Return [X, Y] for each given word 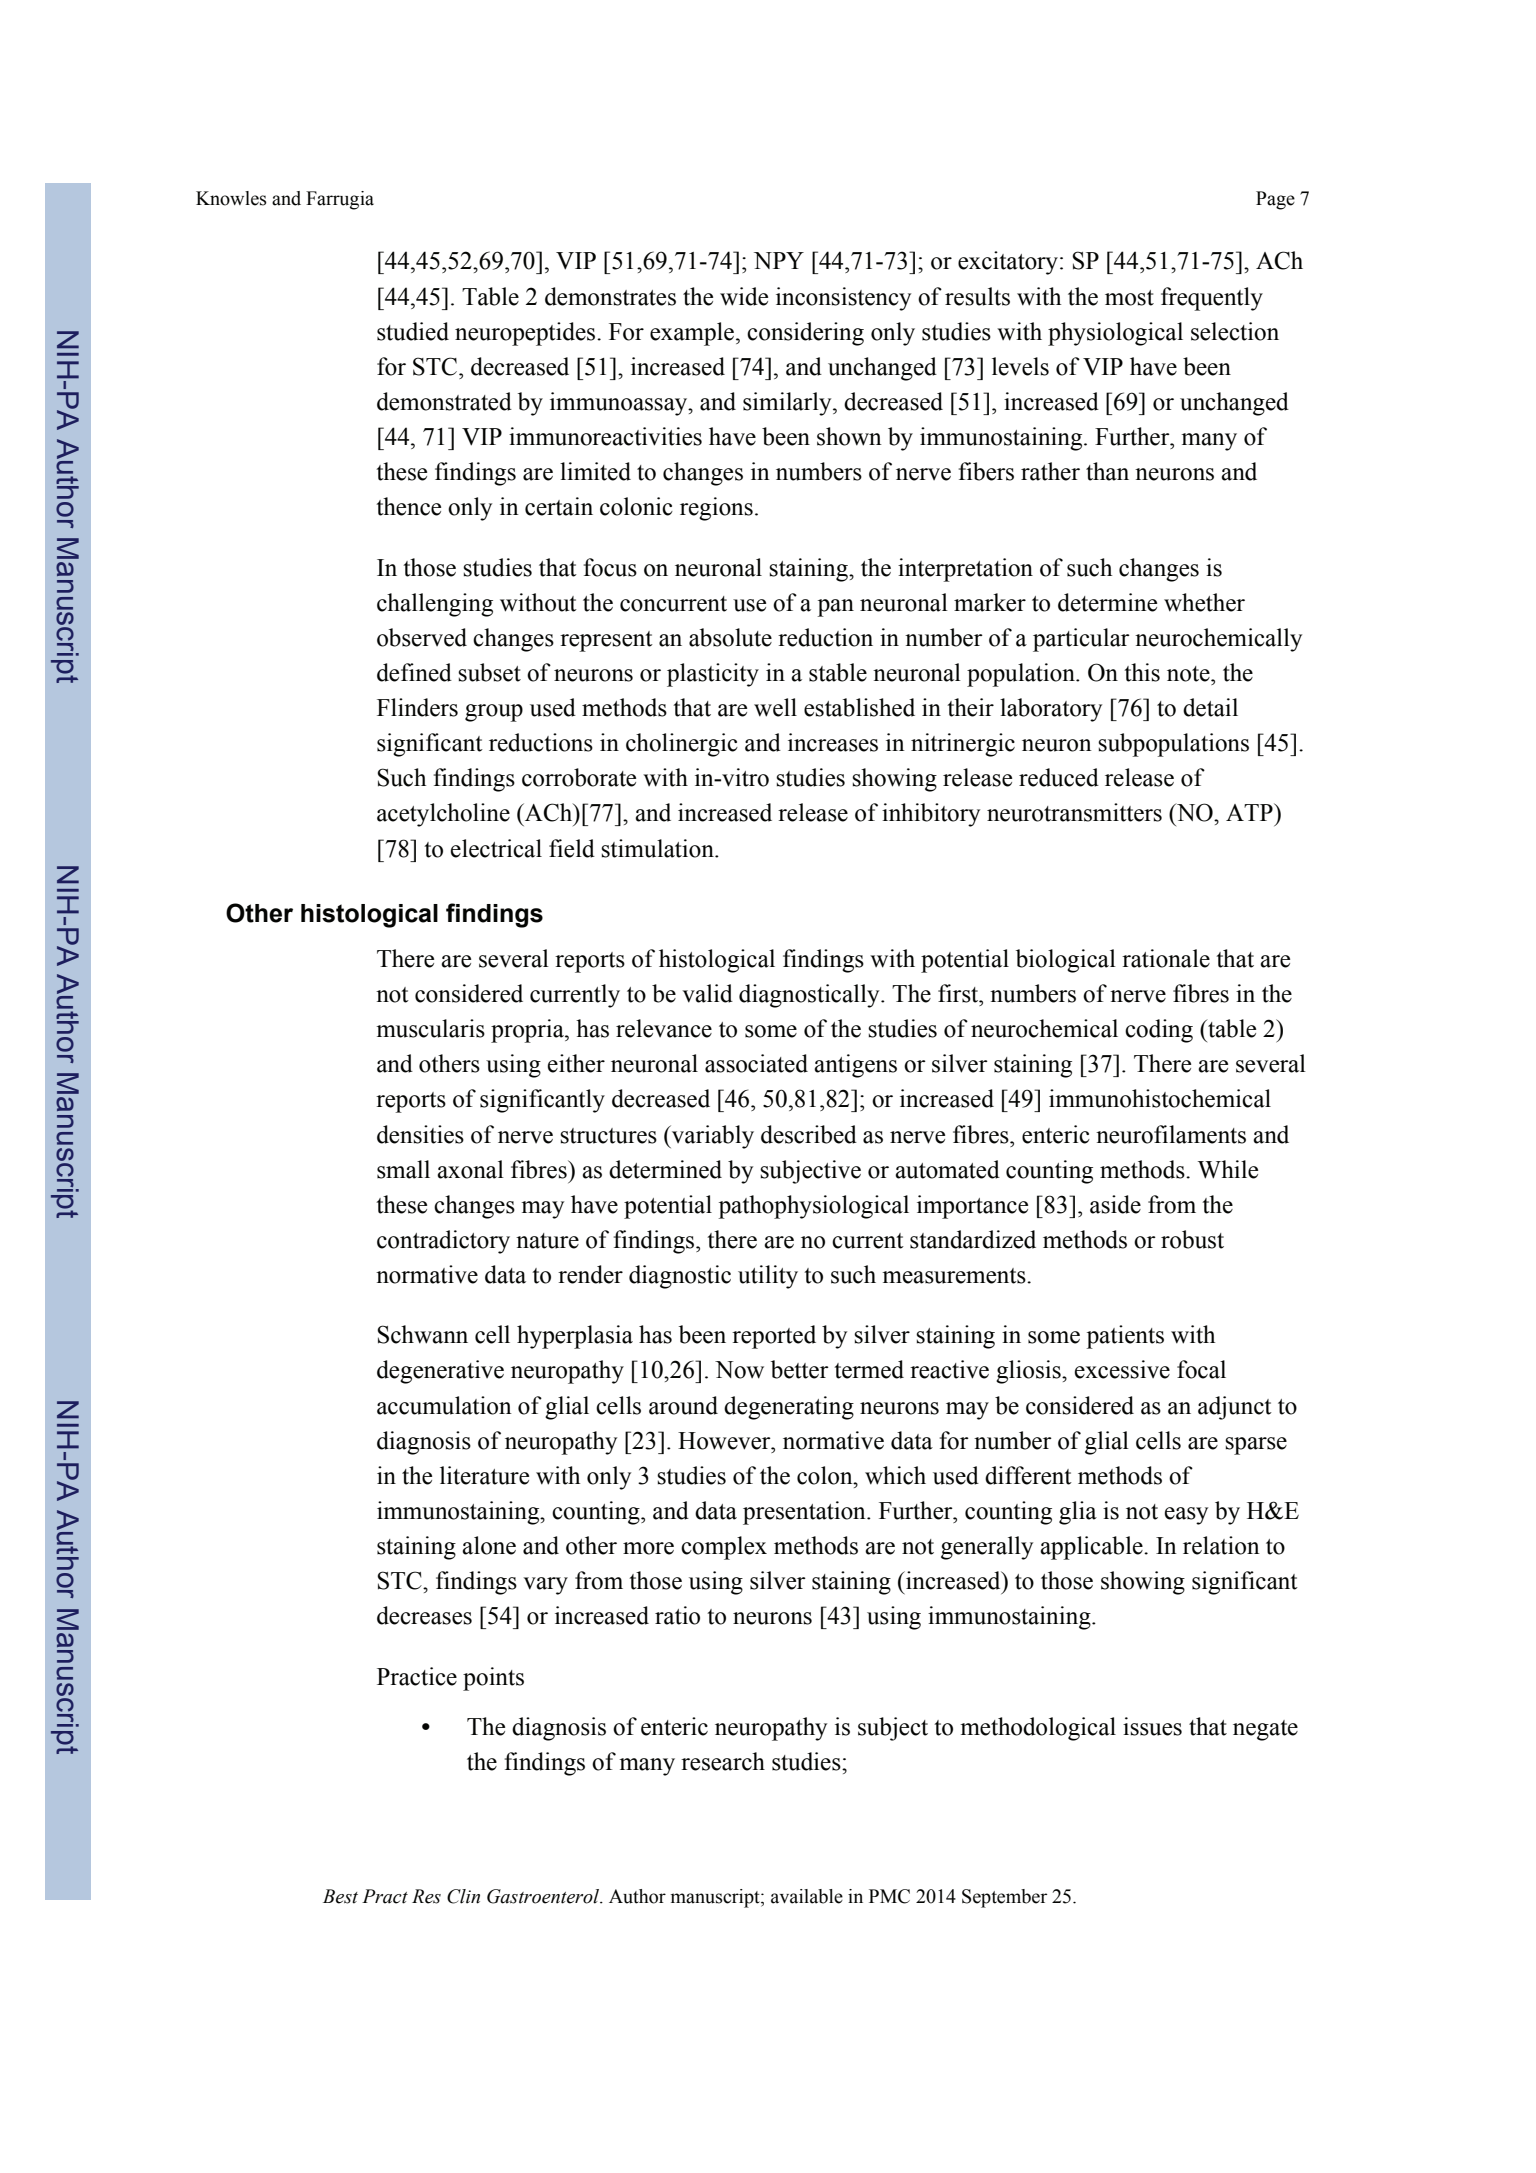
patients [1125, 1337]
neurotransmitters [1074, 812]
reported [774, 1337]
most [1129, 298]
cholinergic [682, 745]
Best [340, 1896]
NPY [779, 260]
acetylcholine [443, 815]
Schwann [422, 1334]
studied [413, 331]
